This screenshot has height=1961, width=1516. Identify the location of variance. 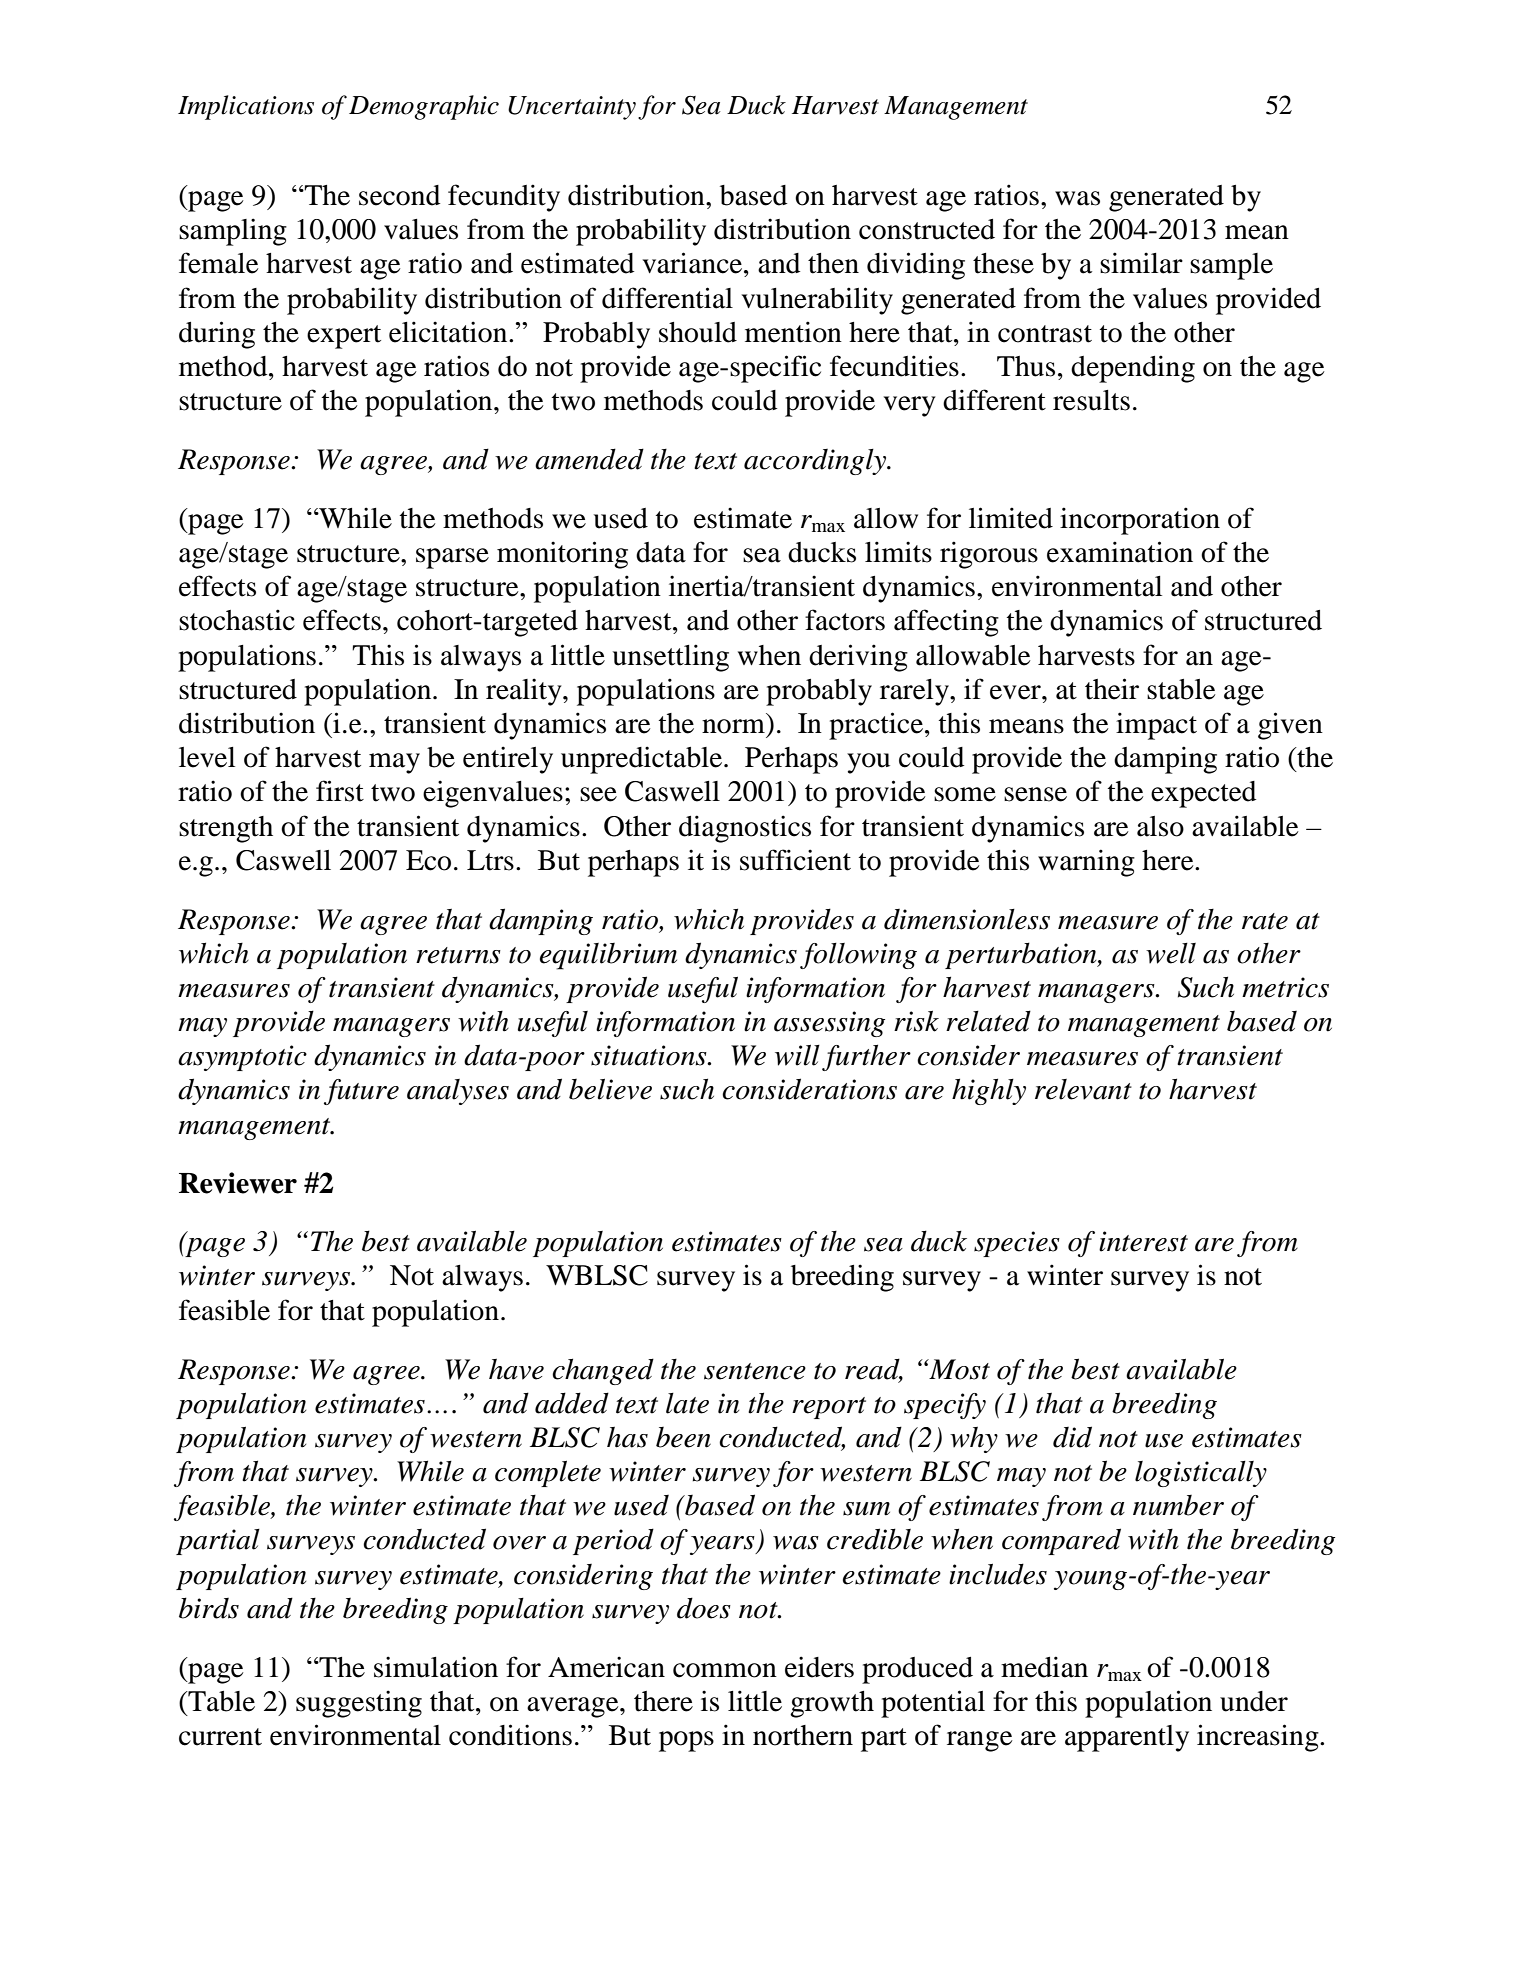
(694, 263).
